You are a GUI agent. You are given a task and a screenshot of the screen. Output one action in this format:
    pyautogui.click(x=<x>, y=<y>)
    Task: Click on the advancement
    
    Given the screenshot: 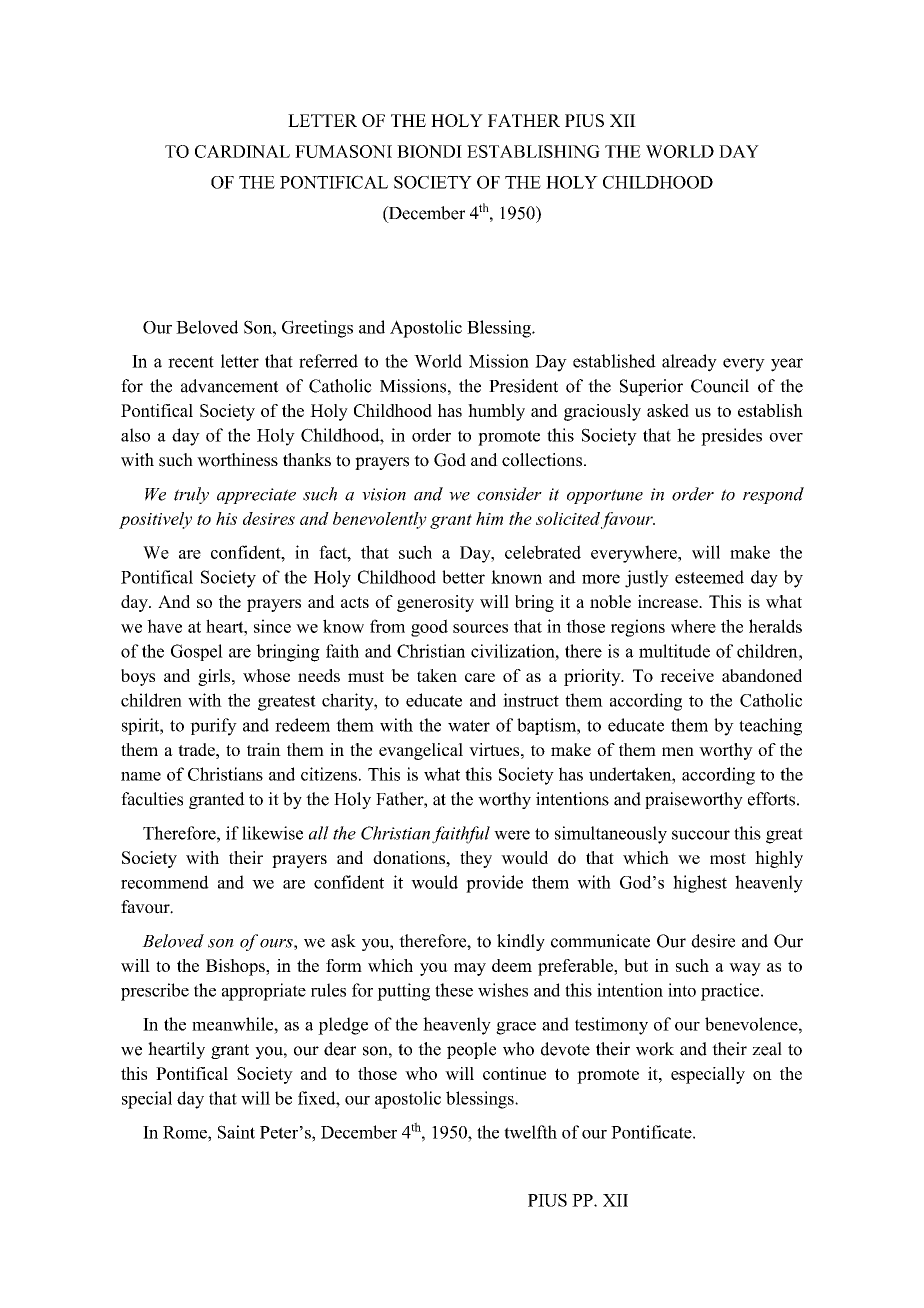 What is the action you would take?
    pyautogui.click(x=230, y=386)
